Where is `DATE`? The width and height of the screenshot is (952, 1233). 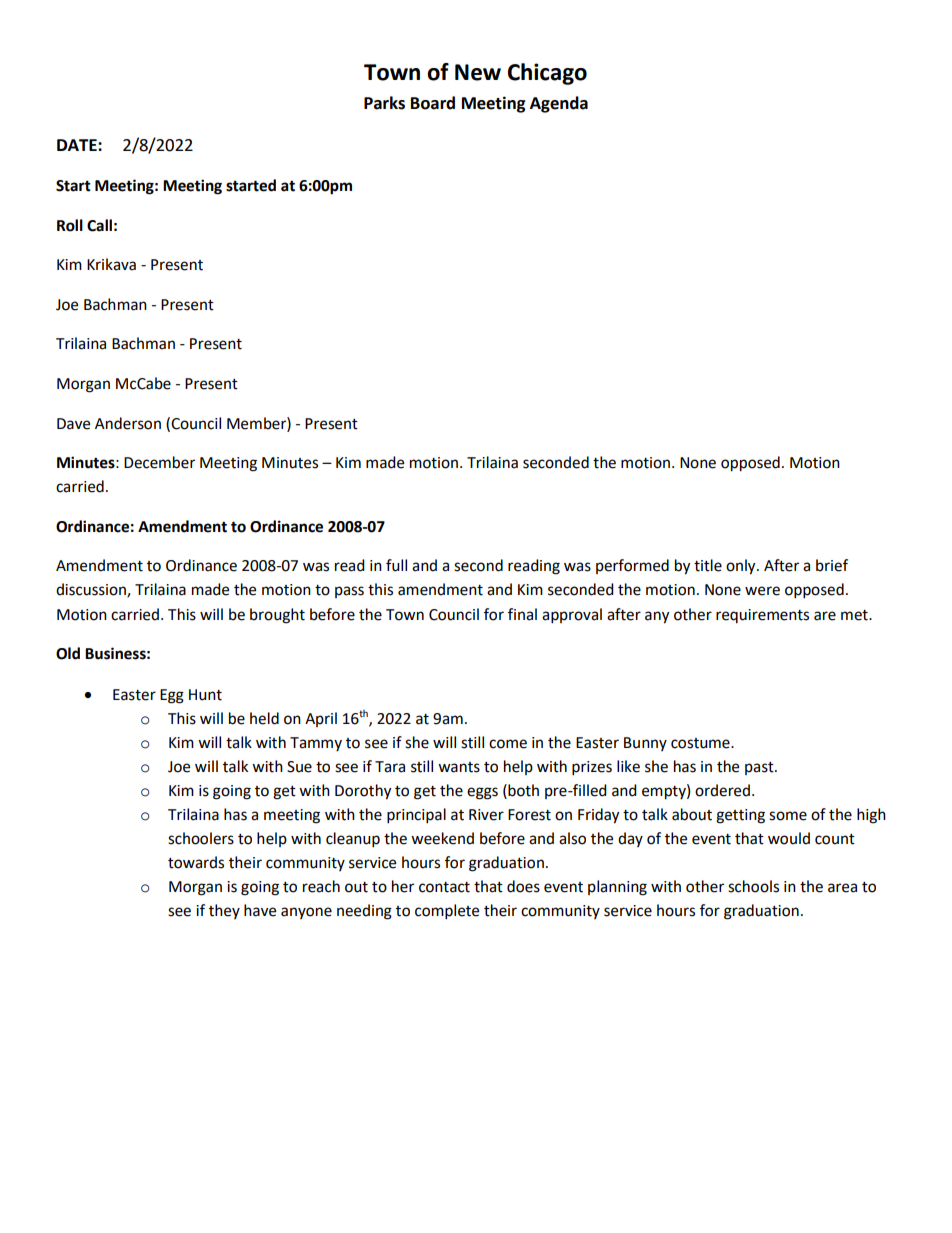
DATE is located at coordinates (78, 145).
